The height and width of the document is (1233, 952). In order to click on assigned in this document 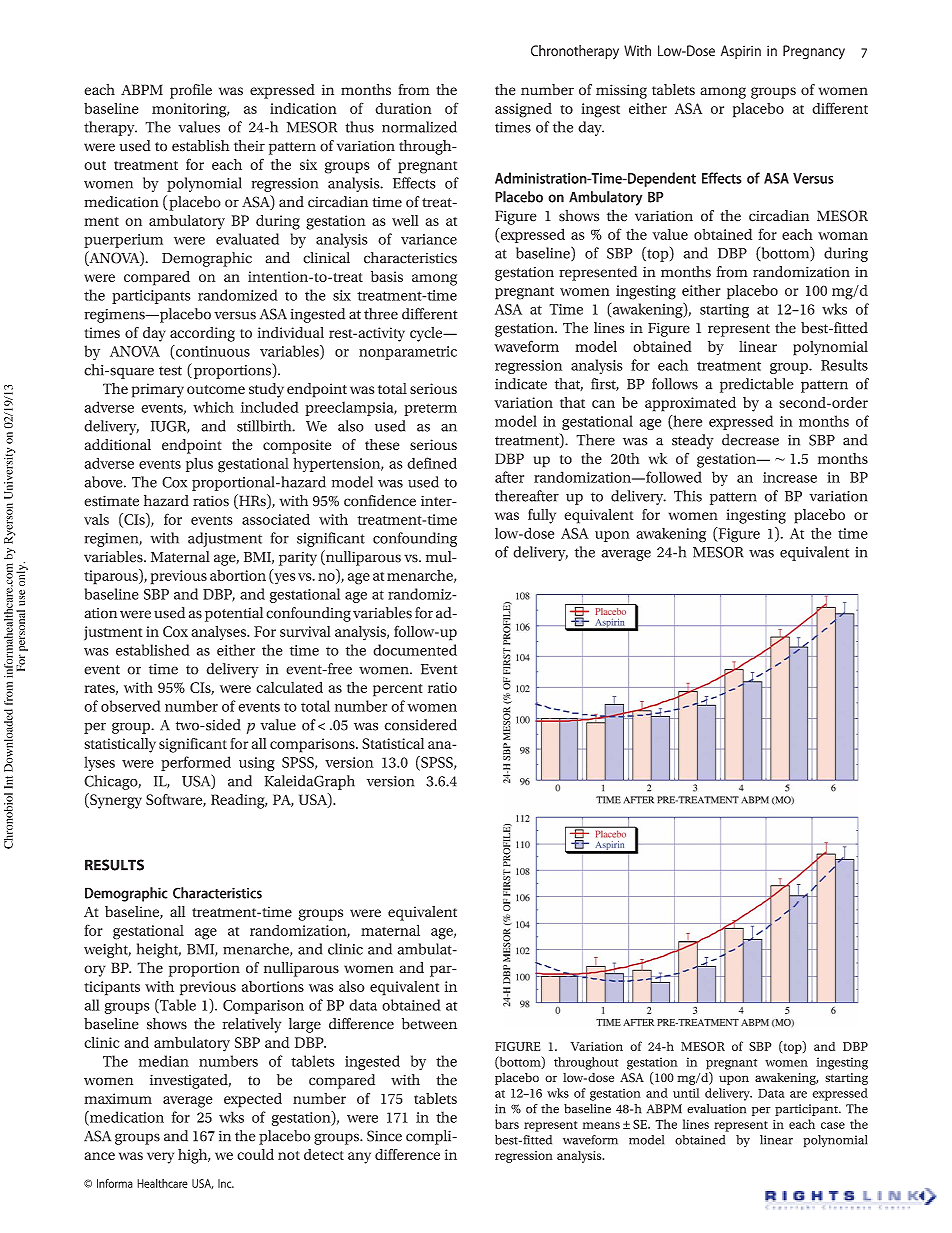, I will do `click(523, 110)`.
